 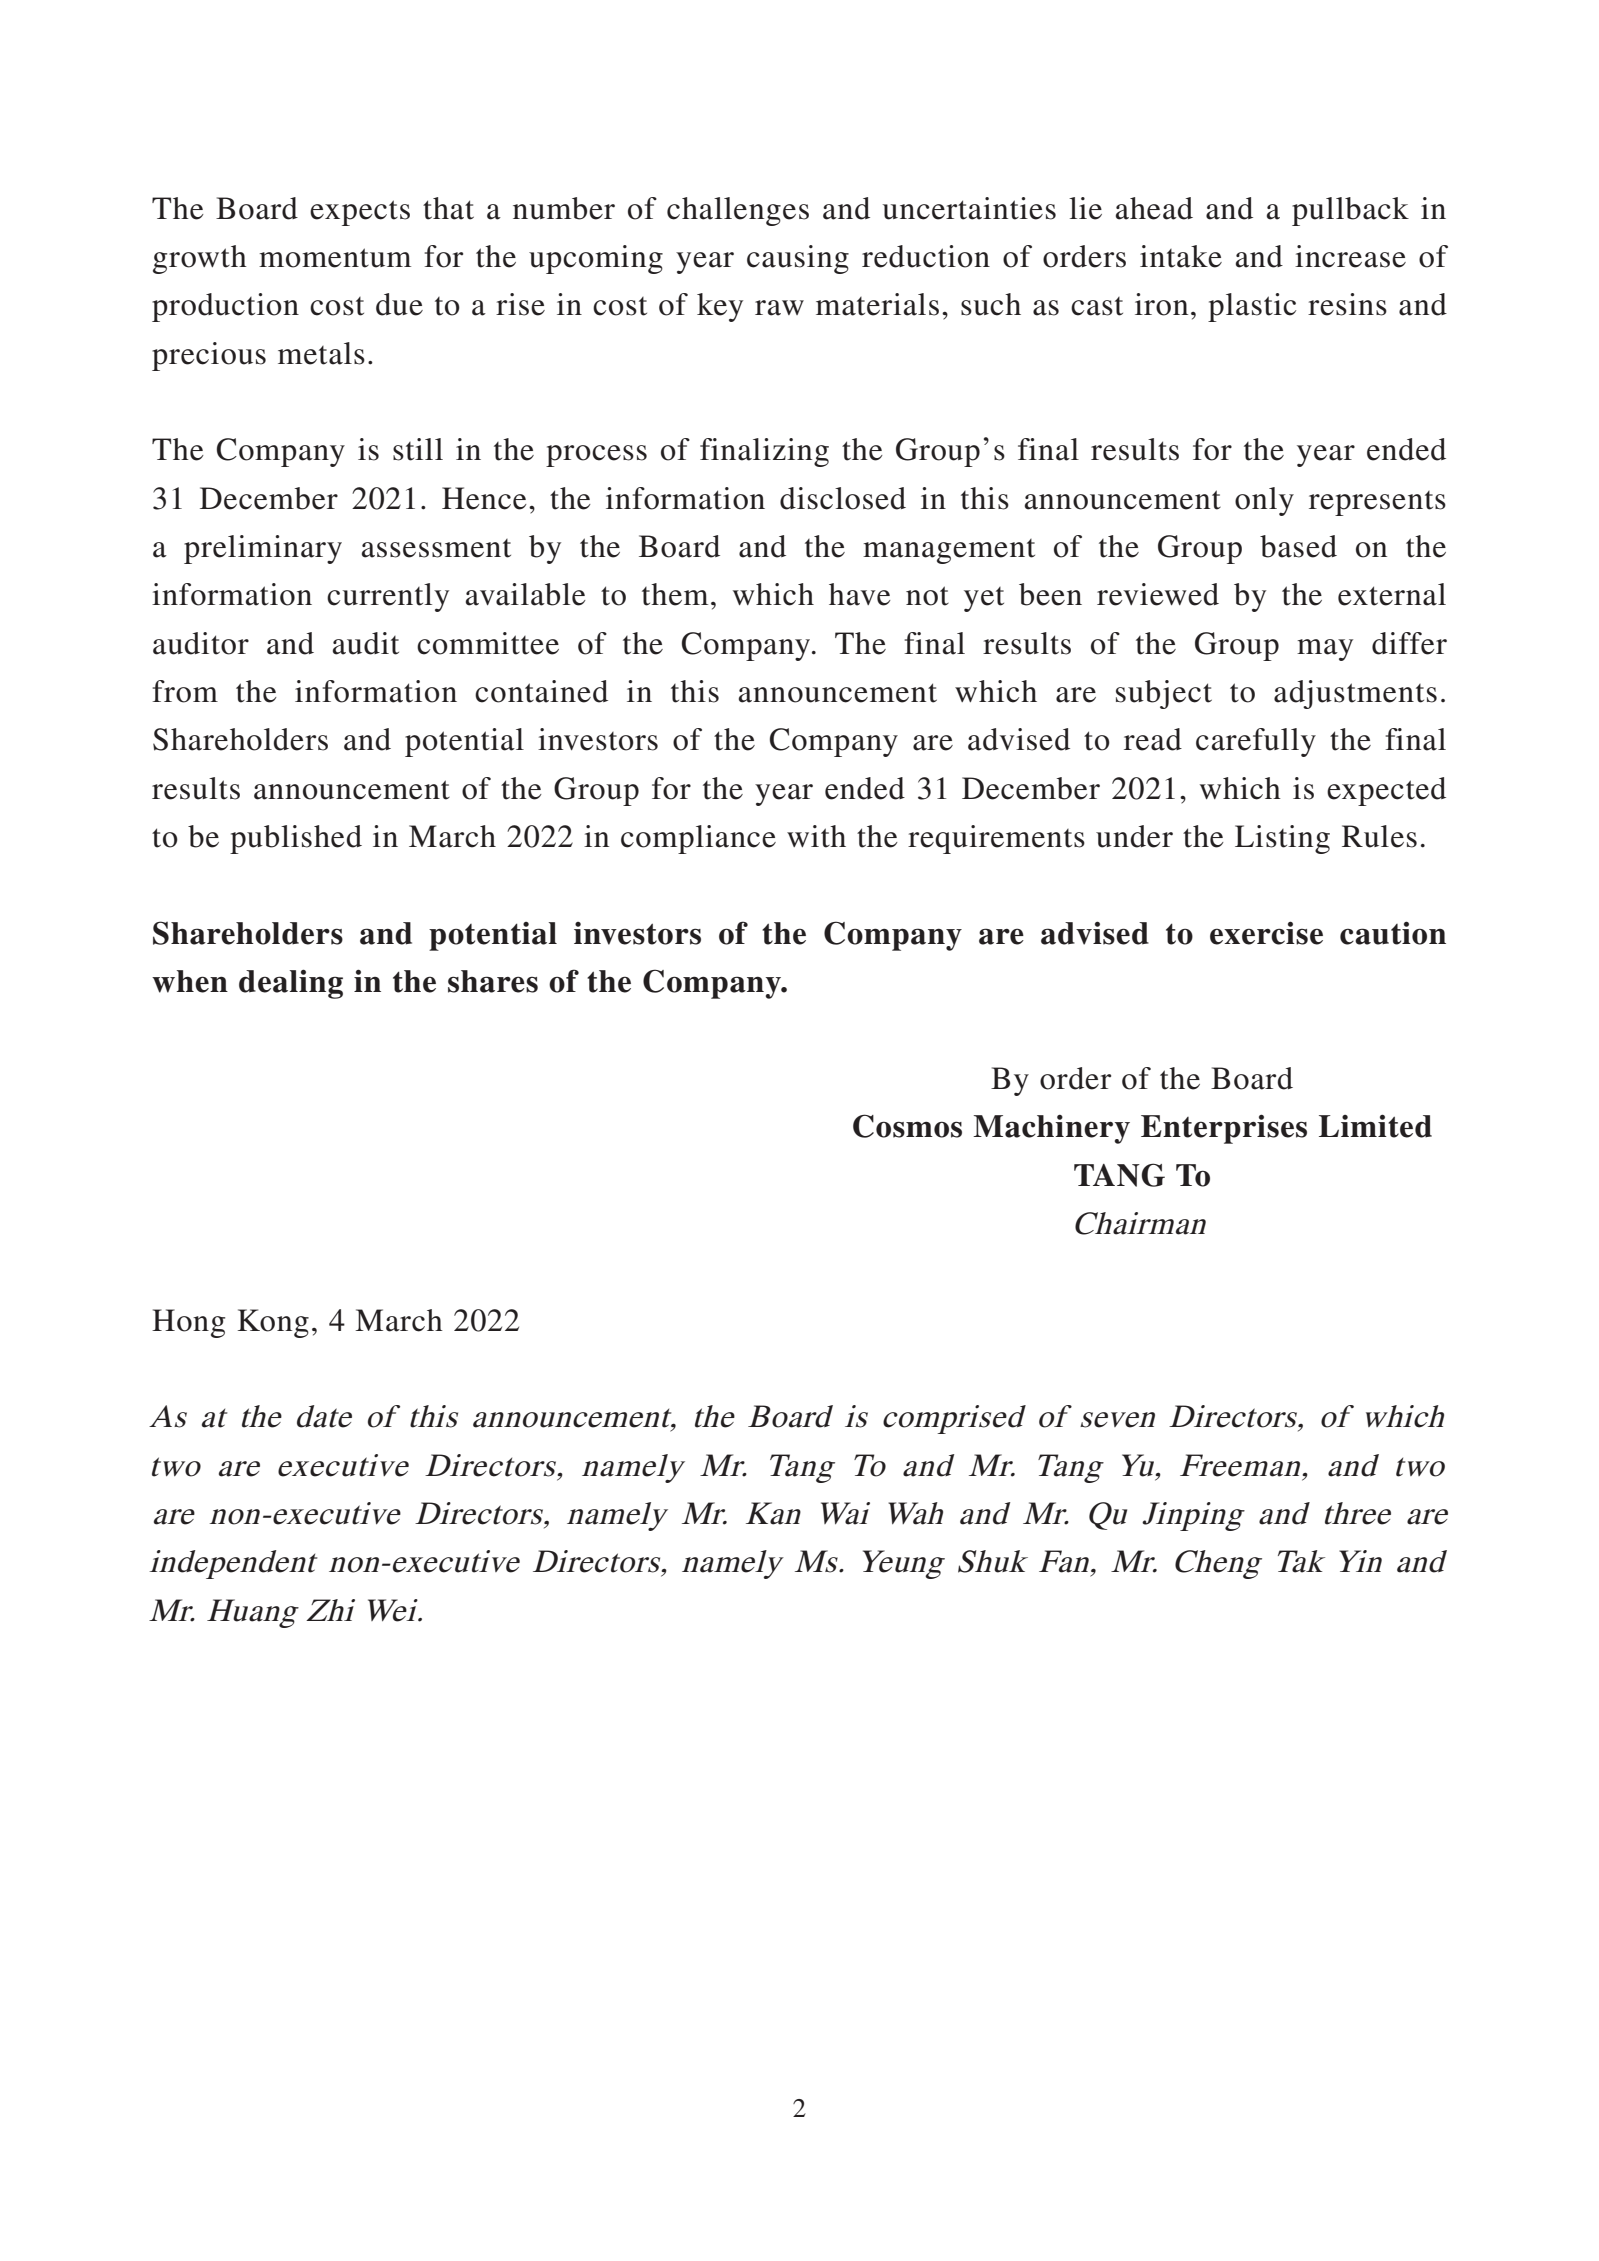 What do you see at coordinates (1181, 256) in the document?
I see `intake` at bounding box center [1181, 256].
